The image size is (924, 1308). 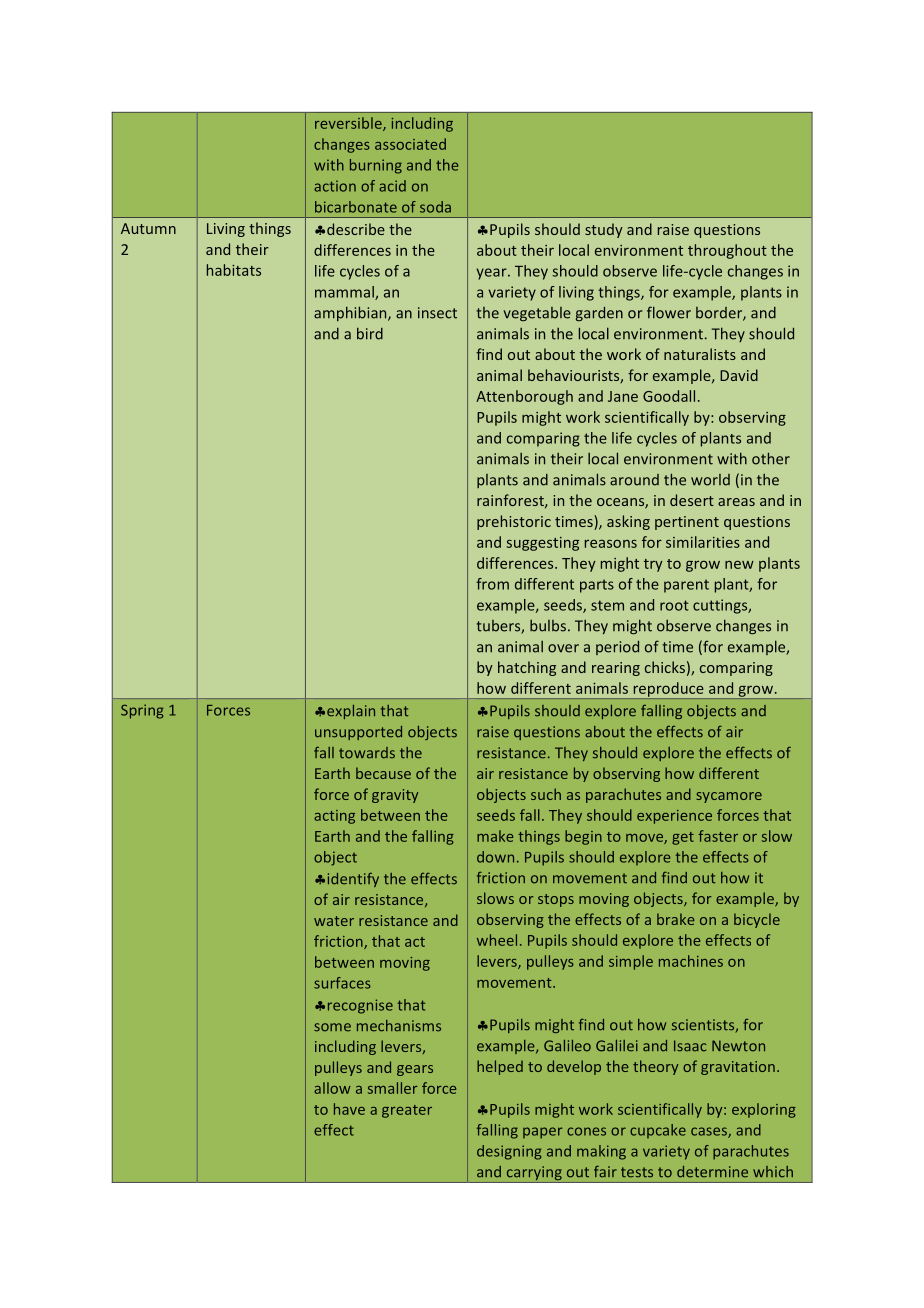 I want to click on throughout, so click(x=727, y=251).
